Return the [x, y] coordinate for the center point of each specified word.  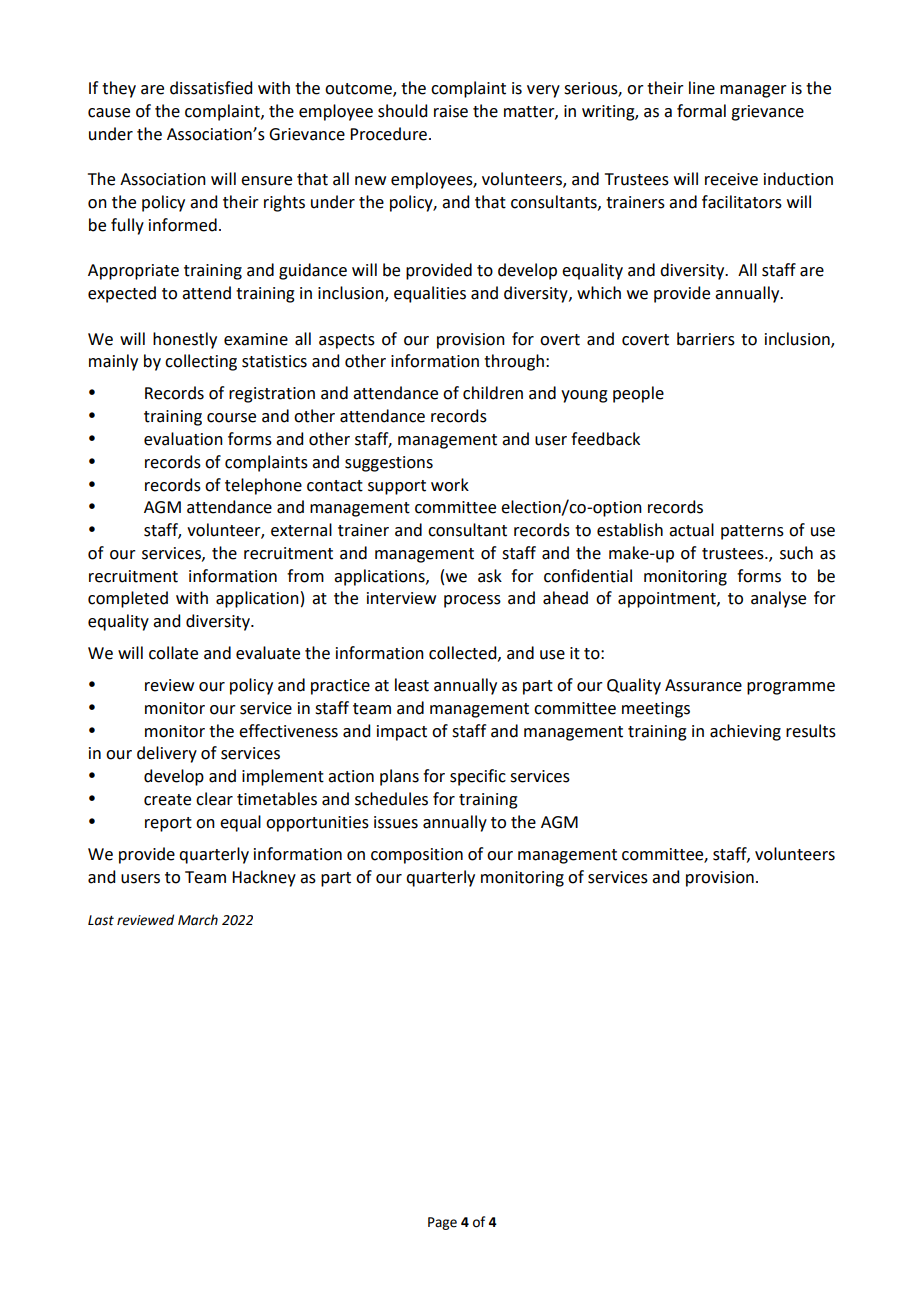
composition [417, 856]
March [198, 920]
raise [451, 111]
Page [442, 1223]
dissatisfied [211, 88]
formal [701, 111]
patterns [752, 532]
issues [396, 822]
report [168, 824]
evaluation [183, 439]
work [450, 485]
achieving [745, 732]
